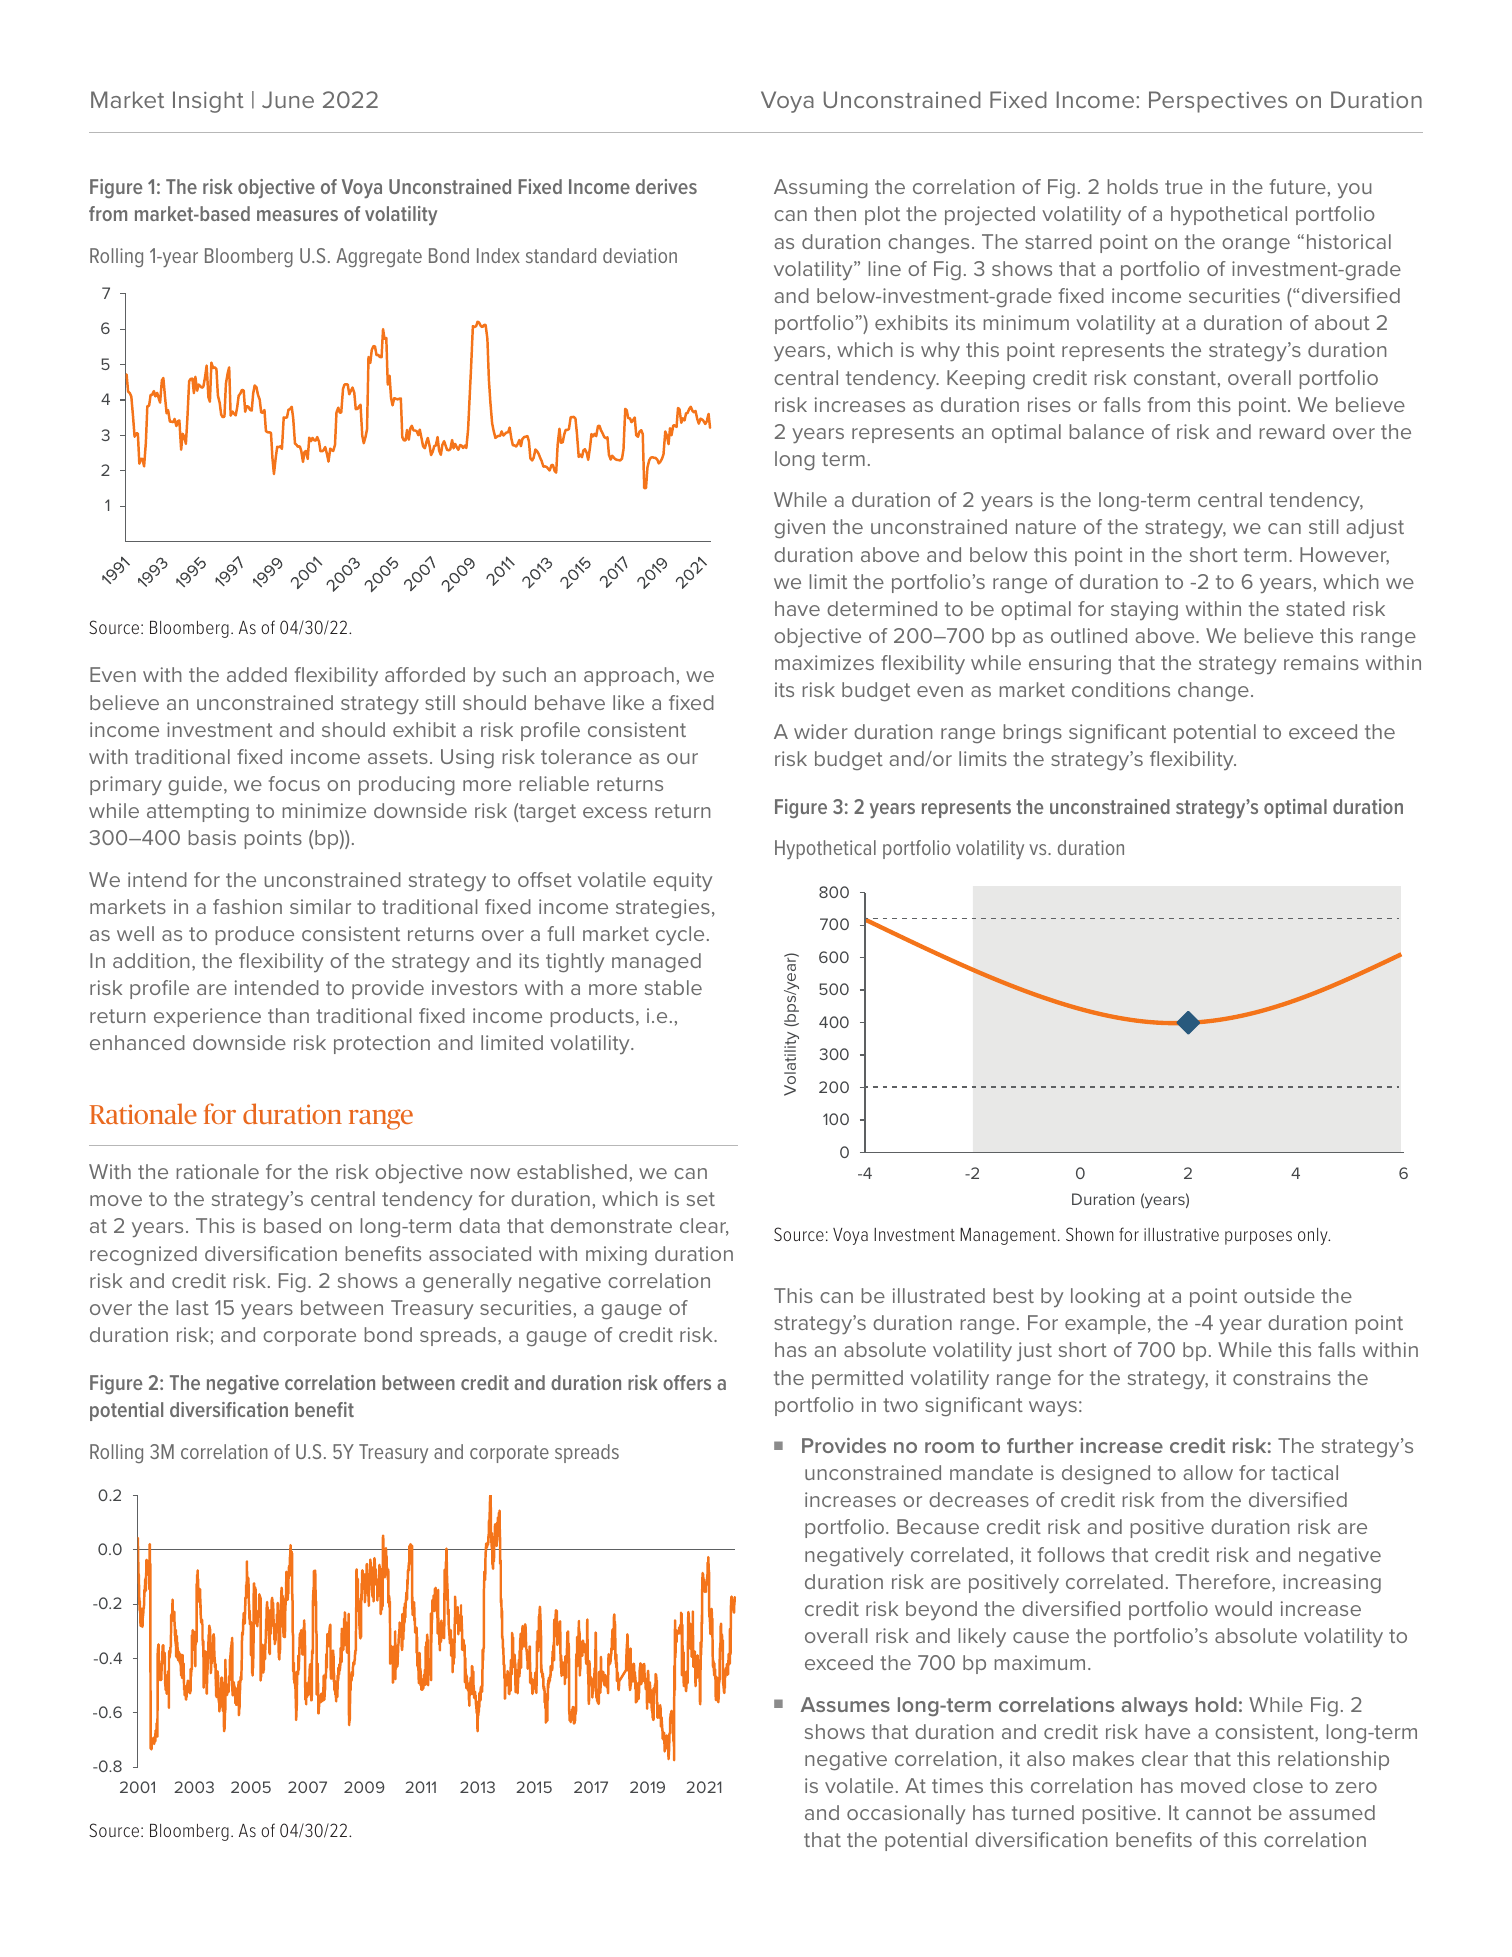 This screenshot has width=1512, height=1957. What do you see at coordinates (1181, 1234) in the screenshot?
I see `illustrative` at bounding box center [1181, 1234].
